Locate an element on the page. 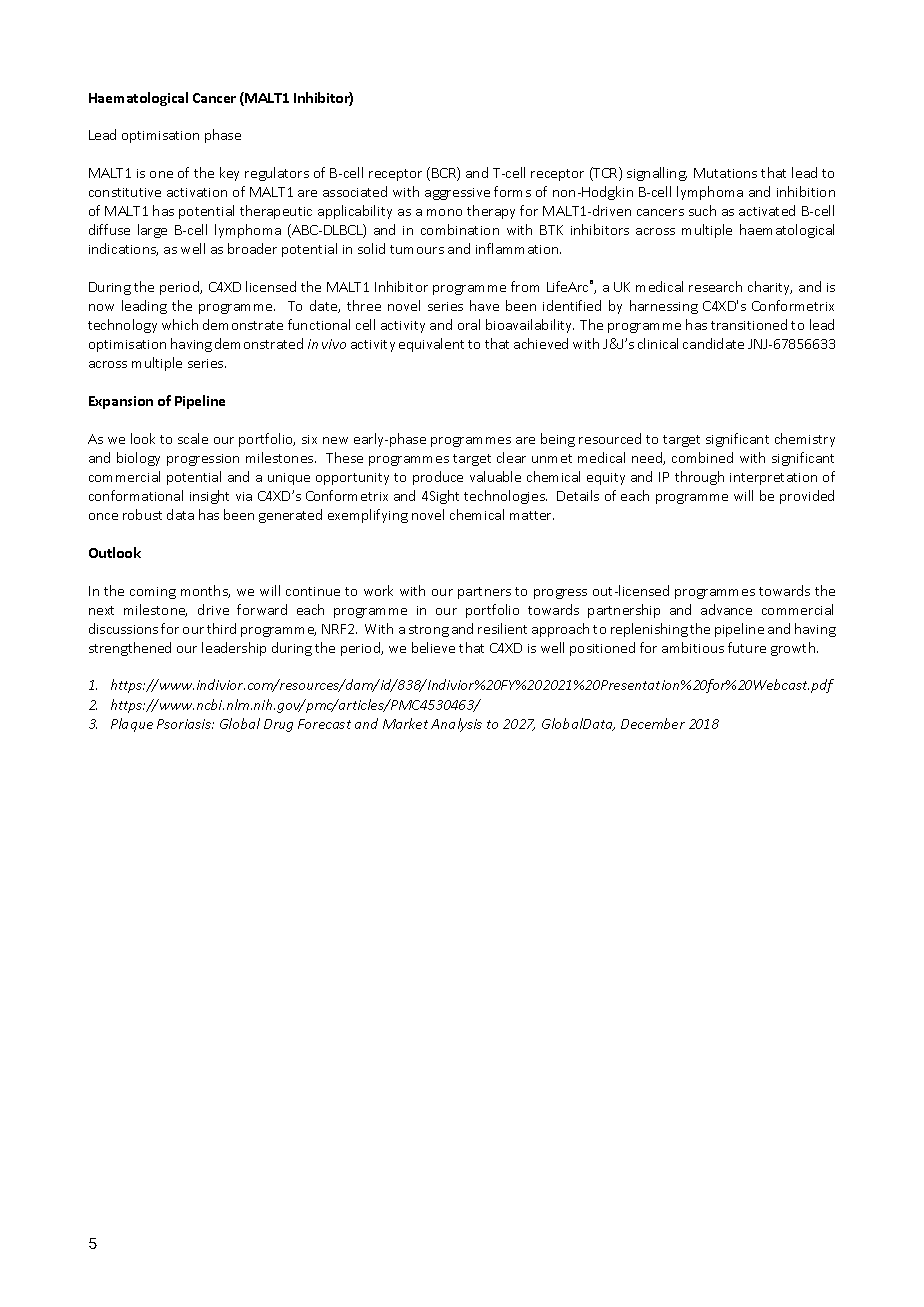 This image has height=1307, width=924. December is located at coordinates (653, 723).
